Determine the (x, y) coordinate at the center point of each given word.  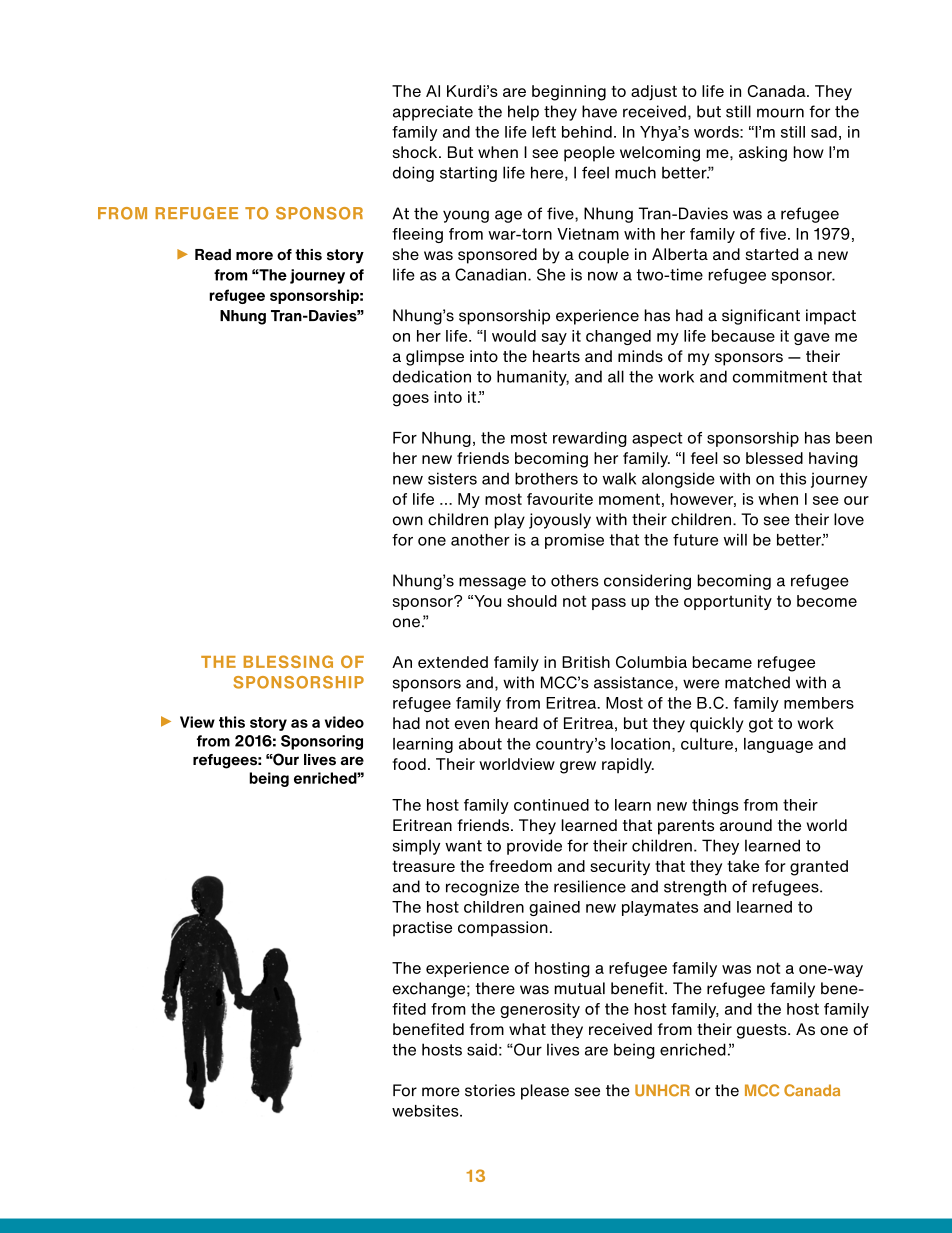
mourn (780, 113)
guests (763, 1031)
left (544, 132)
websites (426, 1111)
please (545, 1092)
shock (416, 152)
